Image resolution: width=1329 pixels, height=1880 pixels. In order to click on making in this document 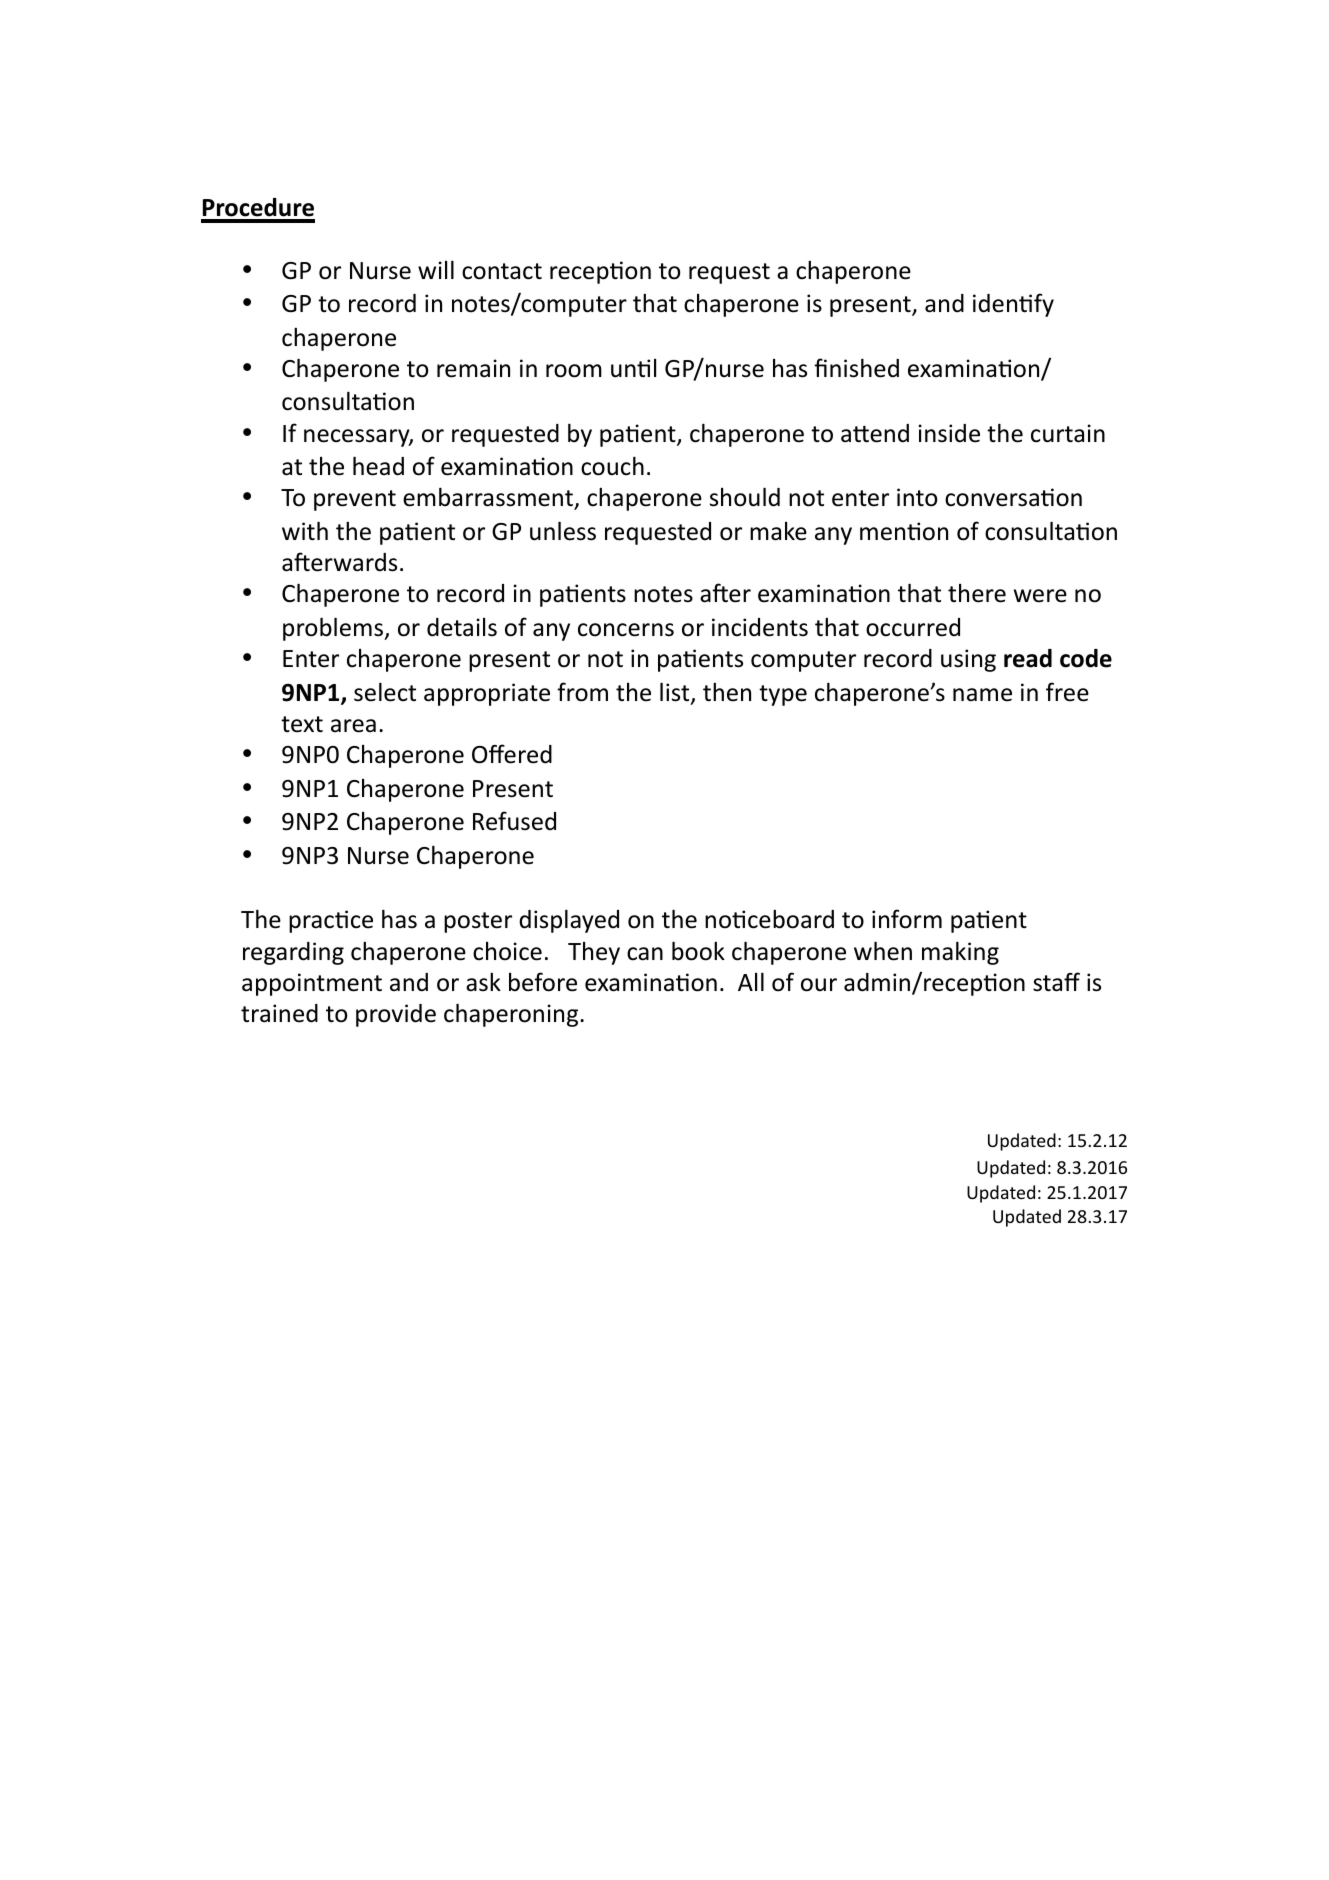, I will do `click(960, 953)`.
